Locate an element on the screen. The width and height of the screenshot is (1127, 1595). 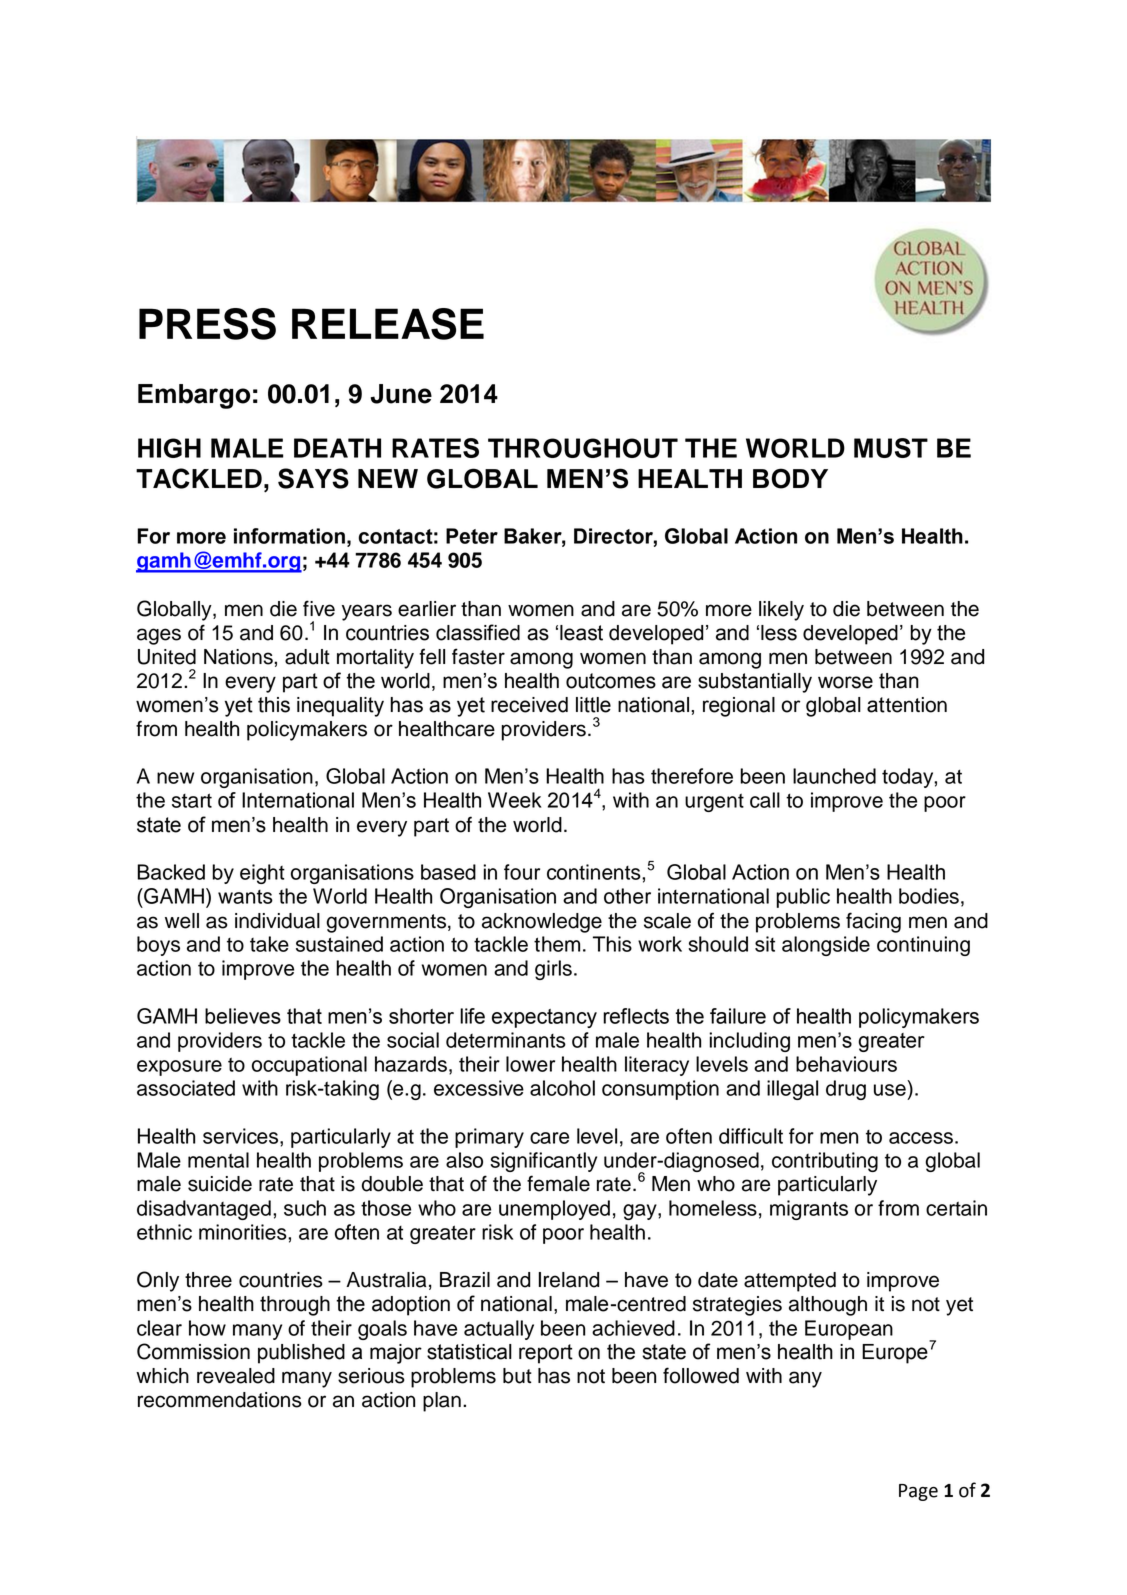
June is located at coordinates (401, 394).
